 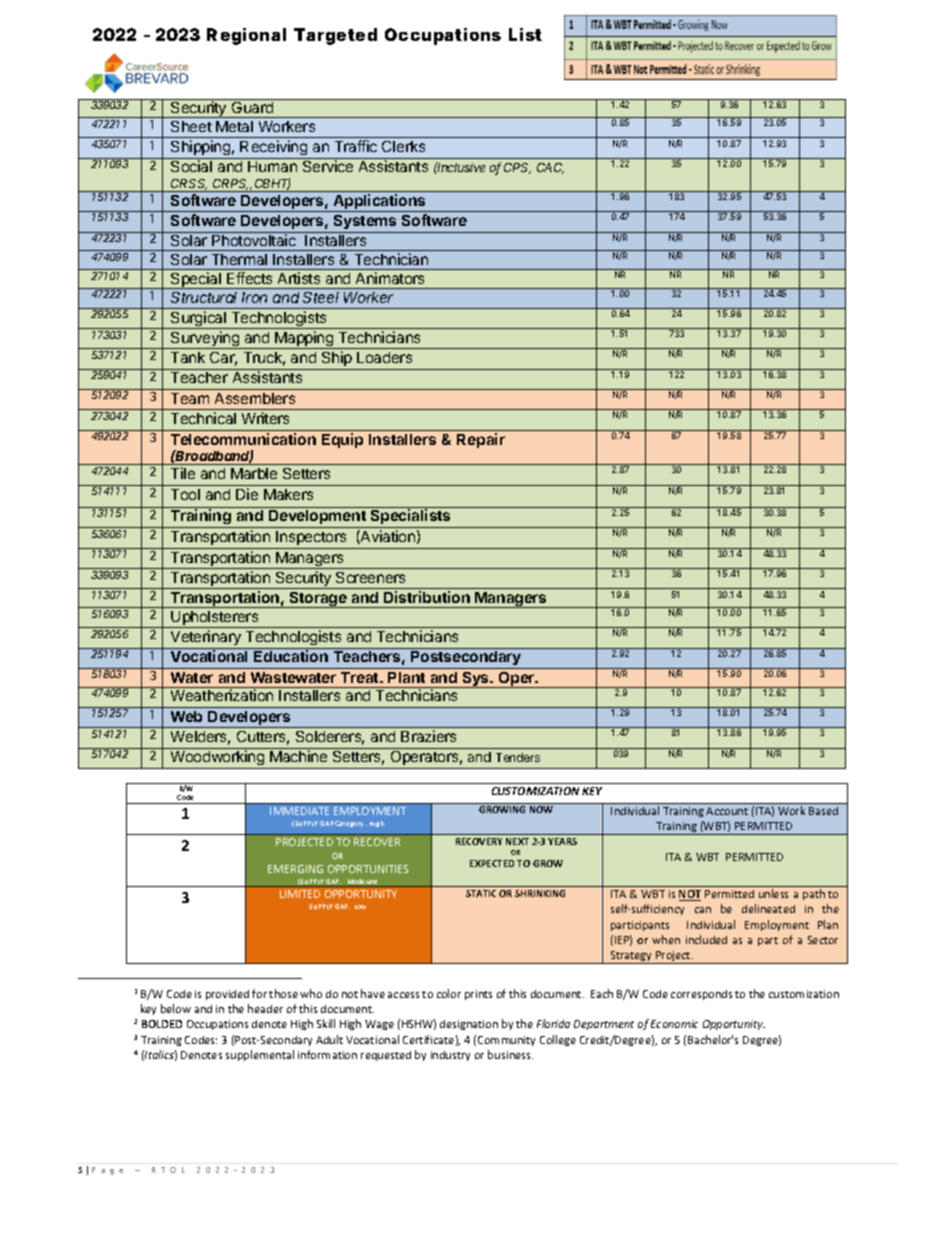 I want to click on IMMEDIATE, so click(x=299, y=811).
